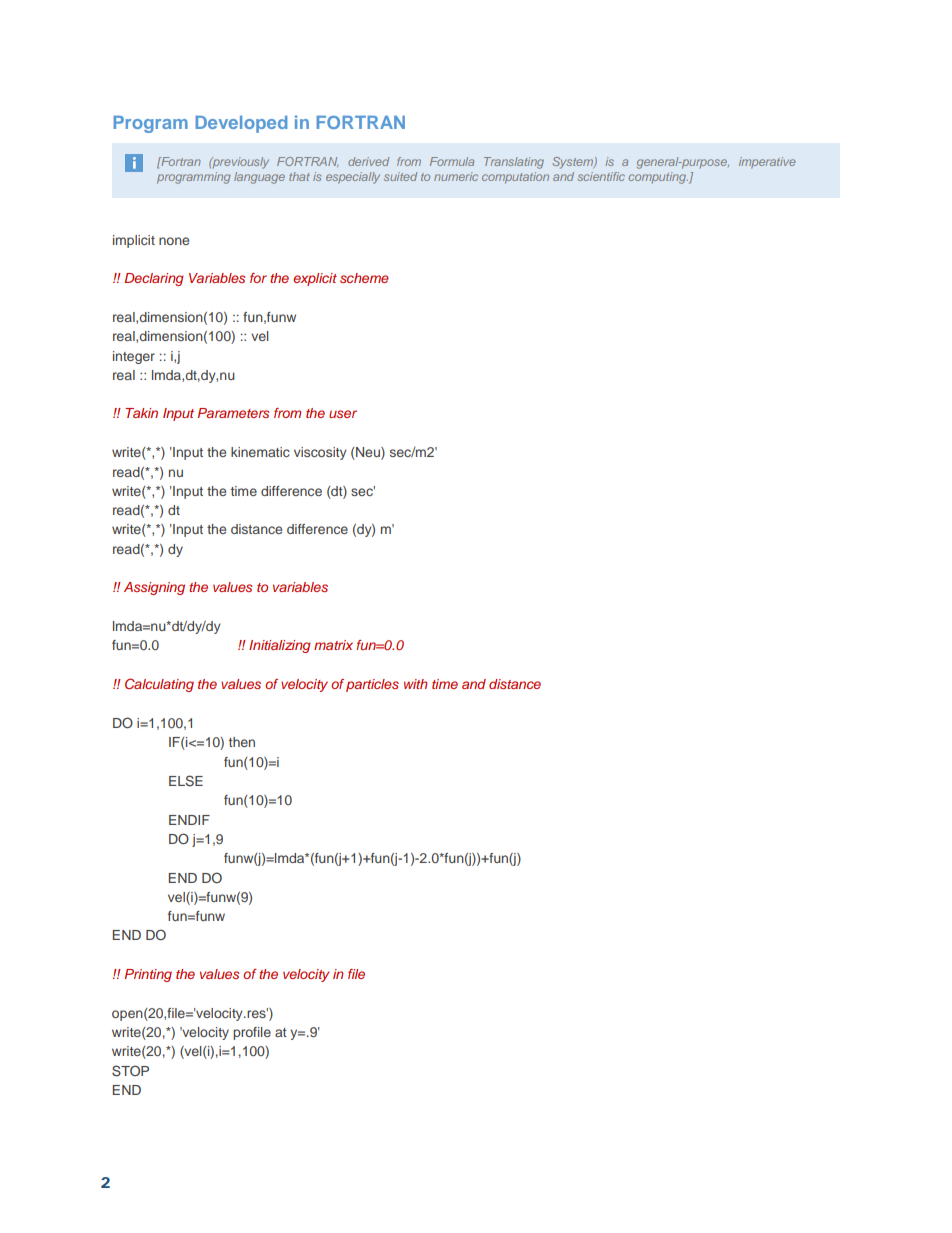 Image resolution: width=952 pixels, height=1233 pixels. I want to click on with, so click(415, 684).
